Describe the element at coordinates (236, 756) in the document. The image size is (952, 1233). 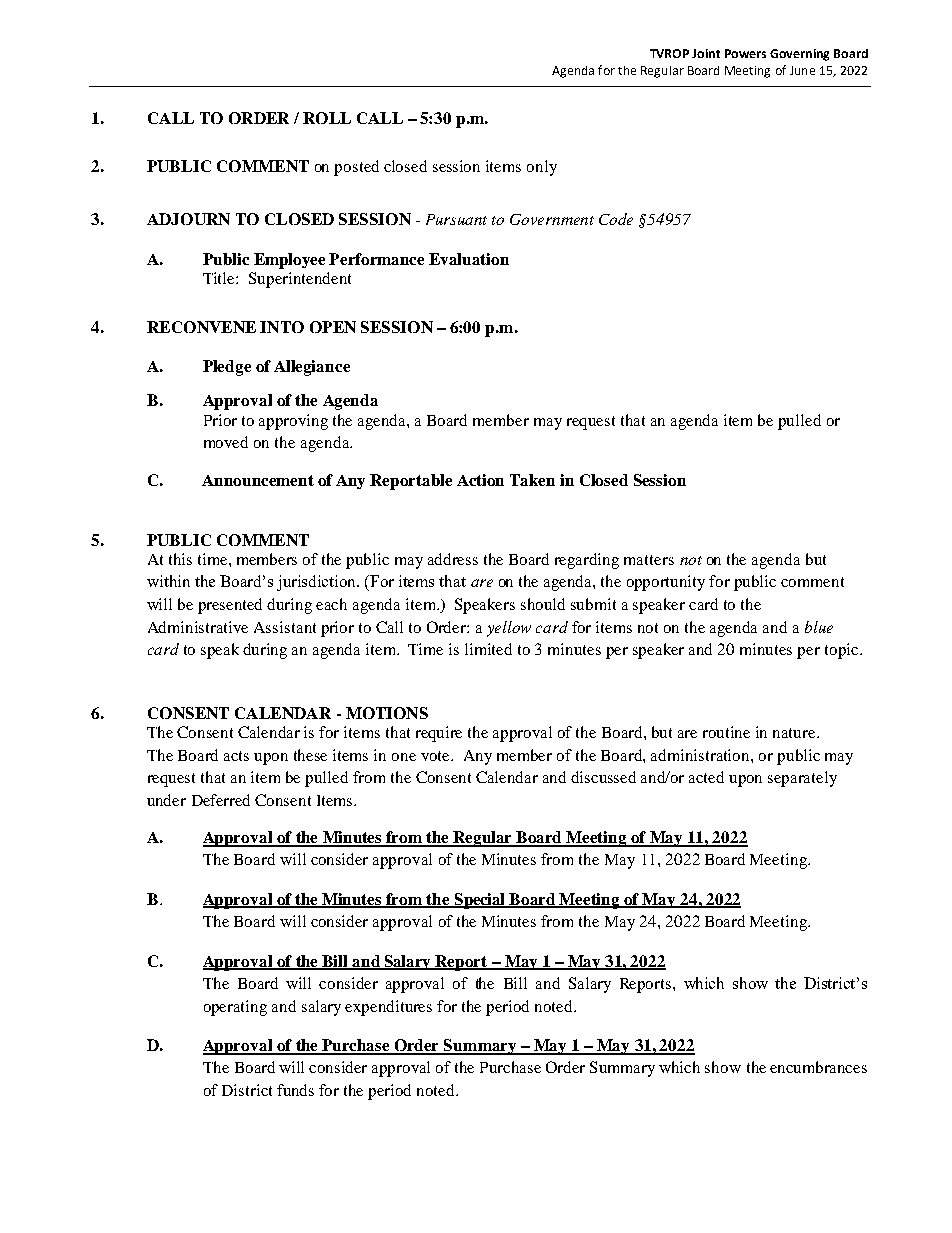
I see `acts` at that location.
